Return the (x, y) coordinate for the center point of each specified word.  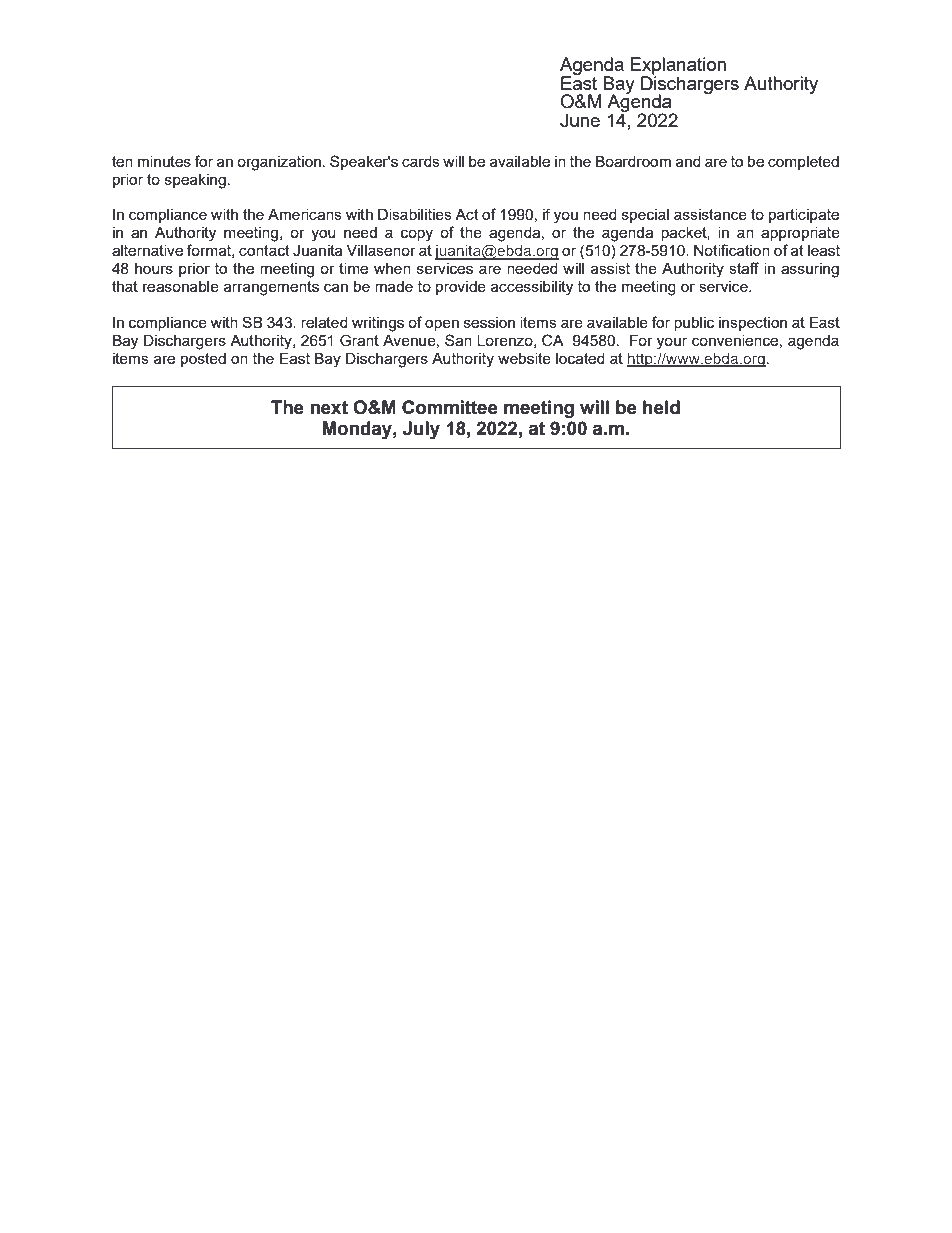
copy (417, 235)
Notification (732, 250)
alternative (147, 250)
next (329, 408)
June (580, 120)
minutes (164, 161)
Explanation (678, 67)
